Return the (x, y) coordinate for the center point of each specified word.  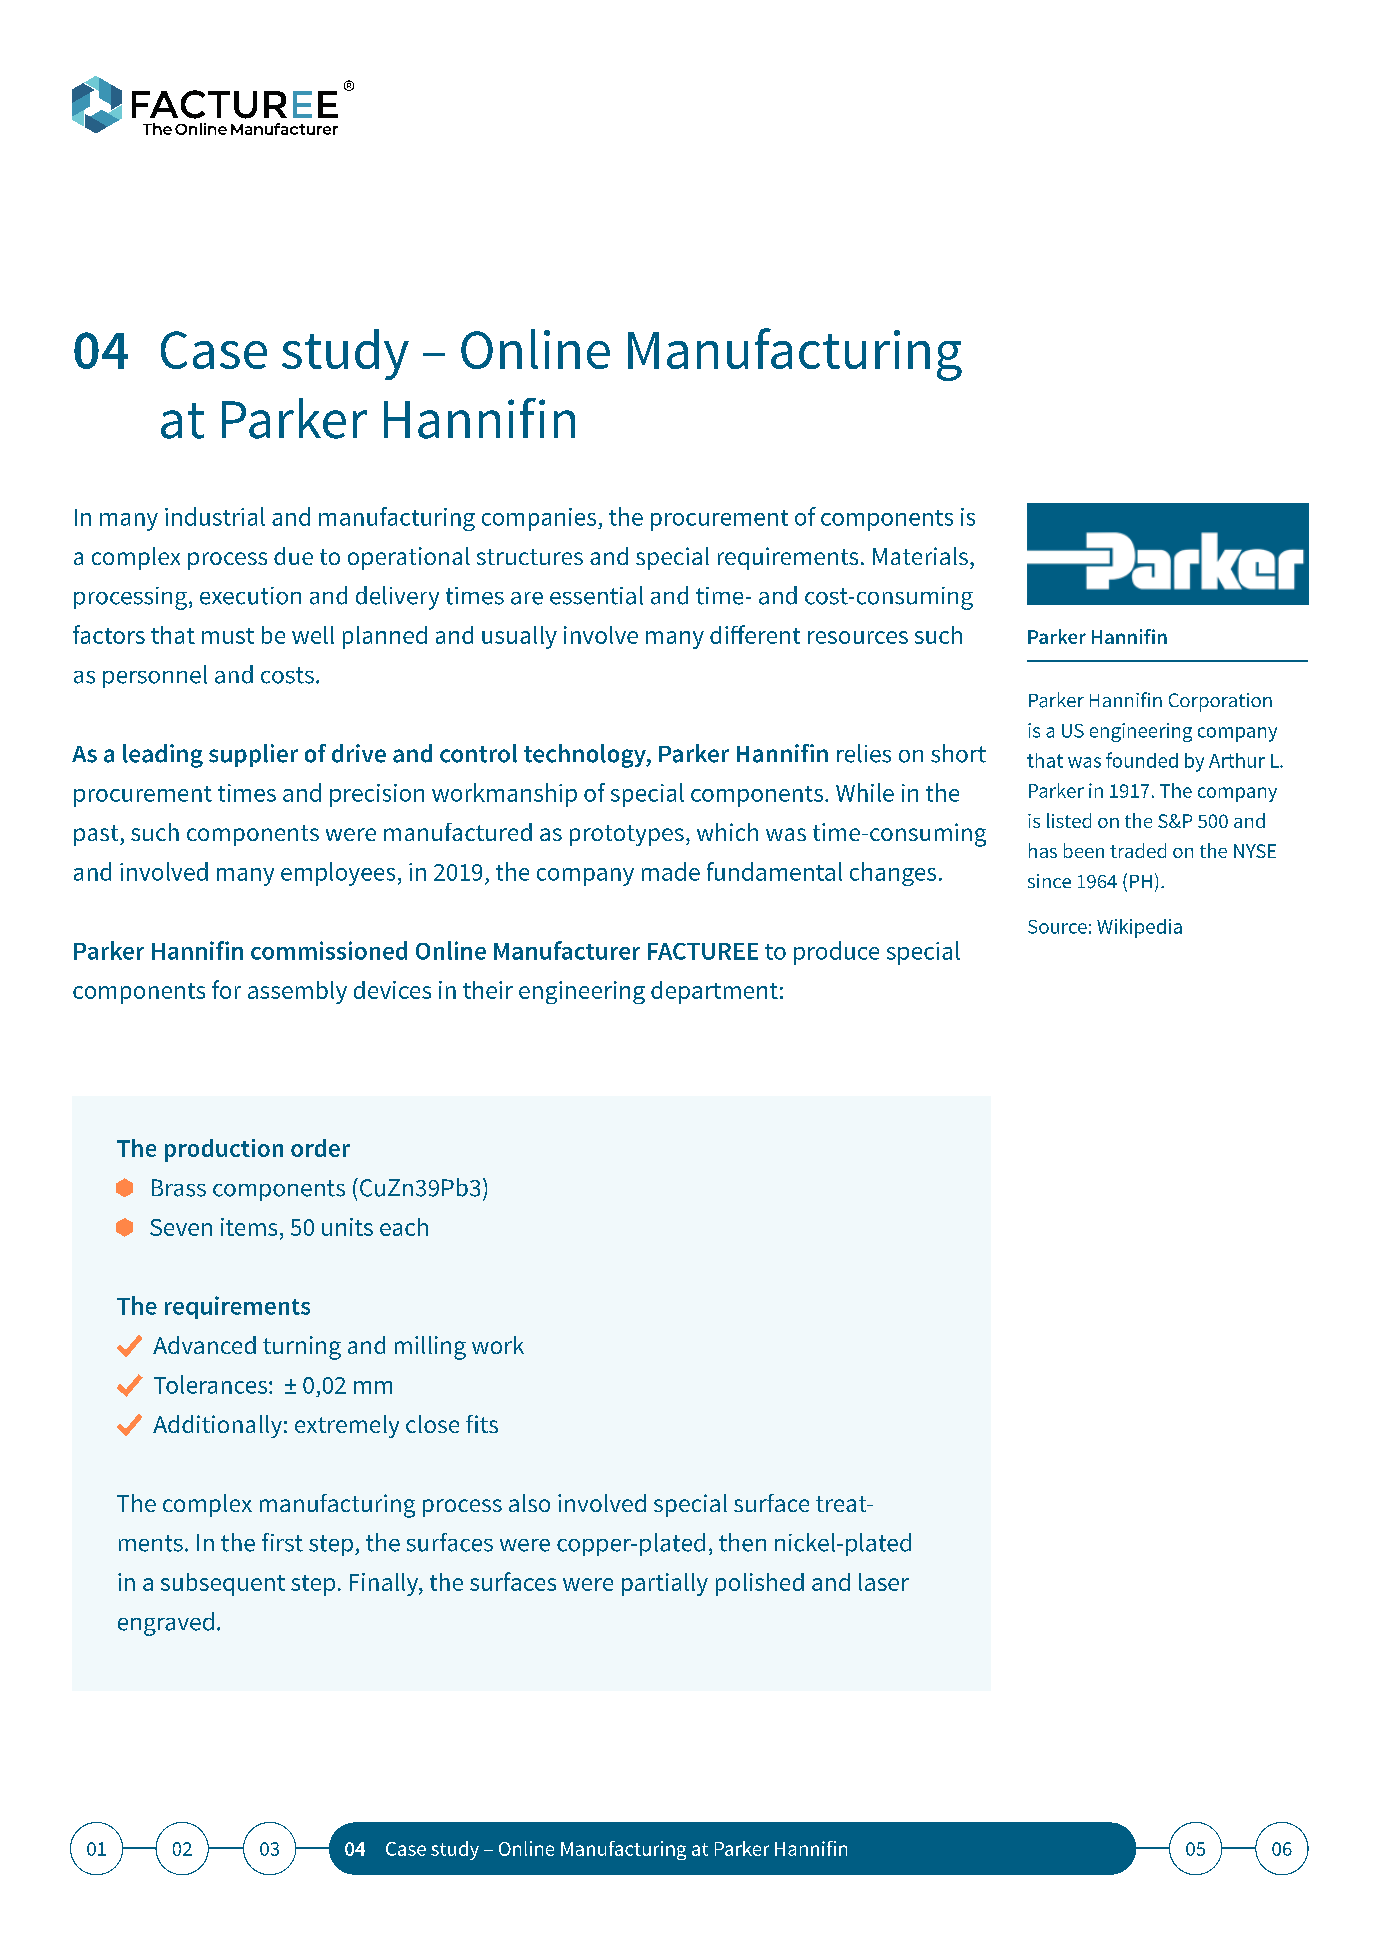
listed (1069, 820)
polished (760, 1584)
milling (430, 1348)
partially (665, 1584)
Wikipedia (1139, 928)
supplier (253, 755)
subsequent (223, 1584)
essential (596, 595)
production (224, 1150)
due (293, 556)
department (714, 992)
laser (884, 1582)
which (727, 832)
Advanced (204, 1345)
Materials (920, 556)
